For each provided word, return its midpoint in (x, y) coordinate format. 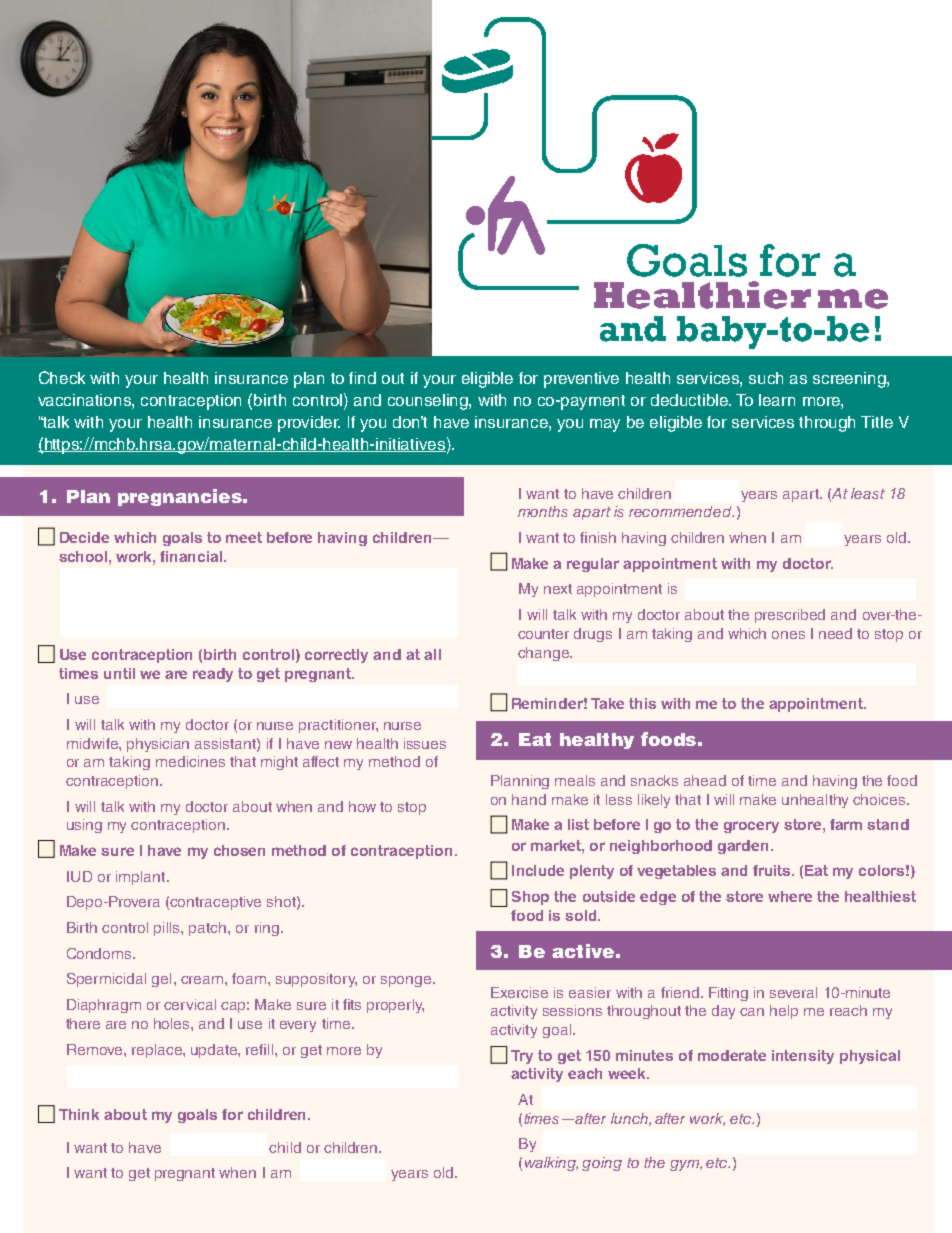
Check (62, 377)
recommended (681, 511)
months (543, 511)
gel (161, 980)
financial (192, 556)
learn (777, 400)
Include (538, 870)
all (432, 654)
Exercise (519, 992)
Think (79, 1114)
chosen (239, 850)
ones (788, 635)
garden (743, 847)
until (119, 673)
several (793, 992)
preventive (581, 380)
